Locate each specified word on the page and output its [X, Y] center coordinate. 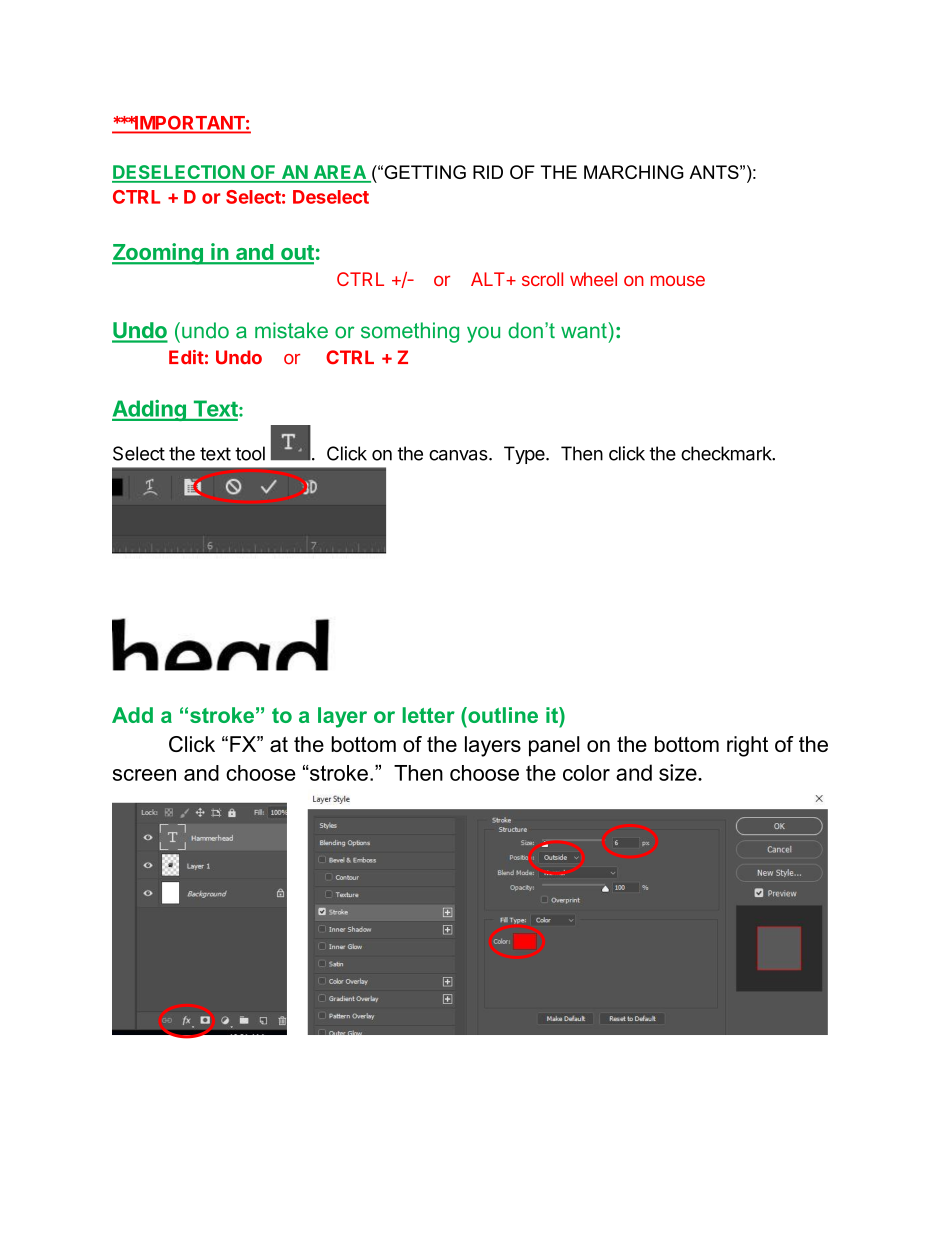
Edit [186, 357]
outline [502, 715]
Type [525, 455]
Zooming [158, 254]
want [585, 330]
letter [428, 715]
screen [144, 775]
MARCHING [634, 172]
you [483, 334]
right [747, 746]
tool [250, 453]
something [410, 332]
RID [488, 172]
